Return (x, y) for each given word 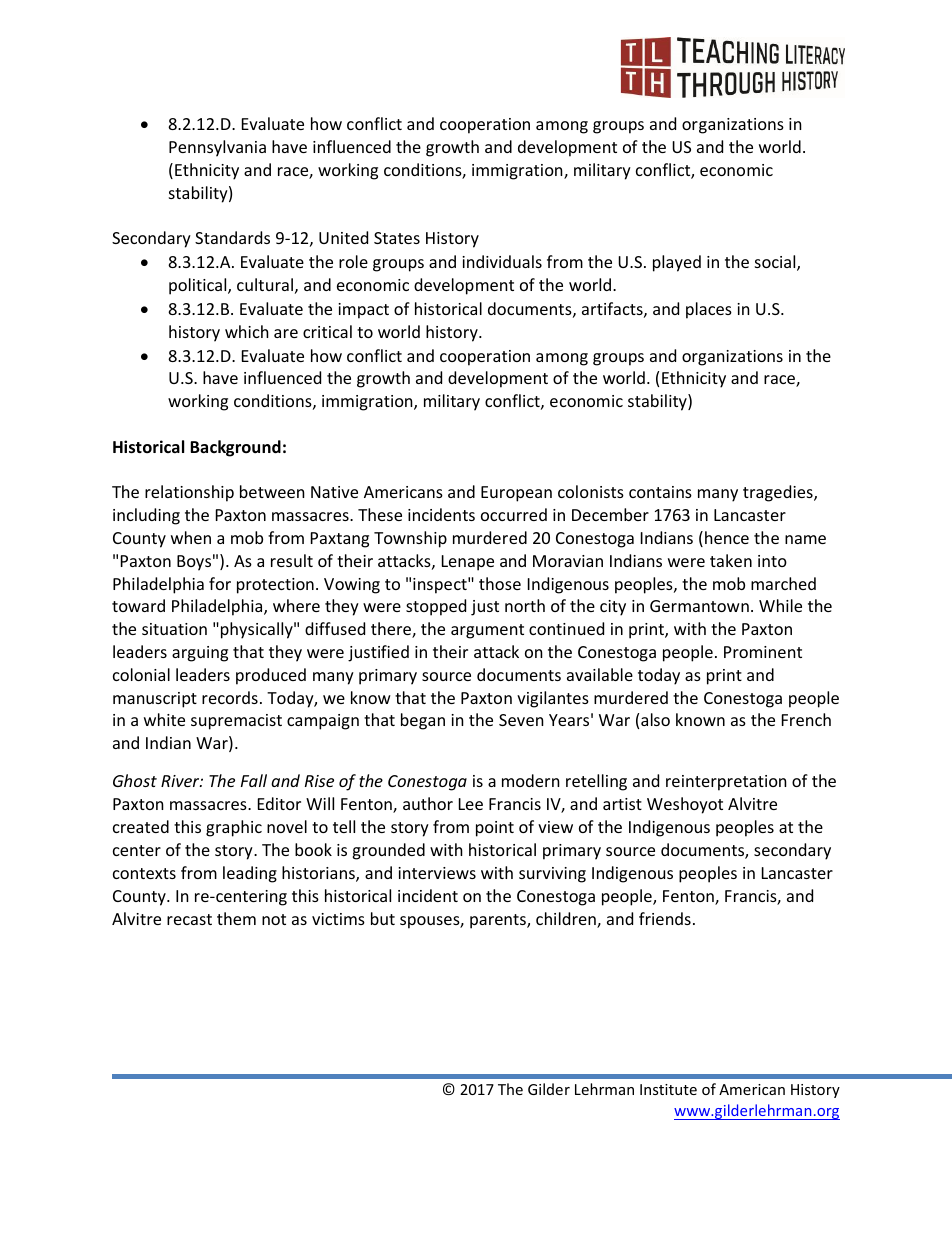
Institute (668, 1089)
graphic (234, 828)
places (709, 310)
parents (499, 921)
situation (174, 629)
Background (235, 448)
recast (189, 919)
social (776, 263)
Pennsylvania (217, 148)
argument (487, 631)
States (397, 238)
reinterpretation (726, 783)
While (780, 605)
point (495, 829)
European (516, 494)
